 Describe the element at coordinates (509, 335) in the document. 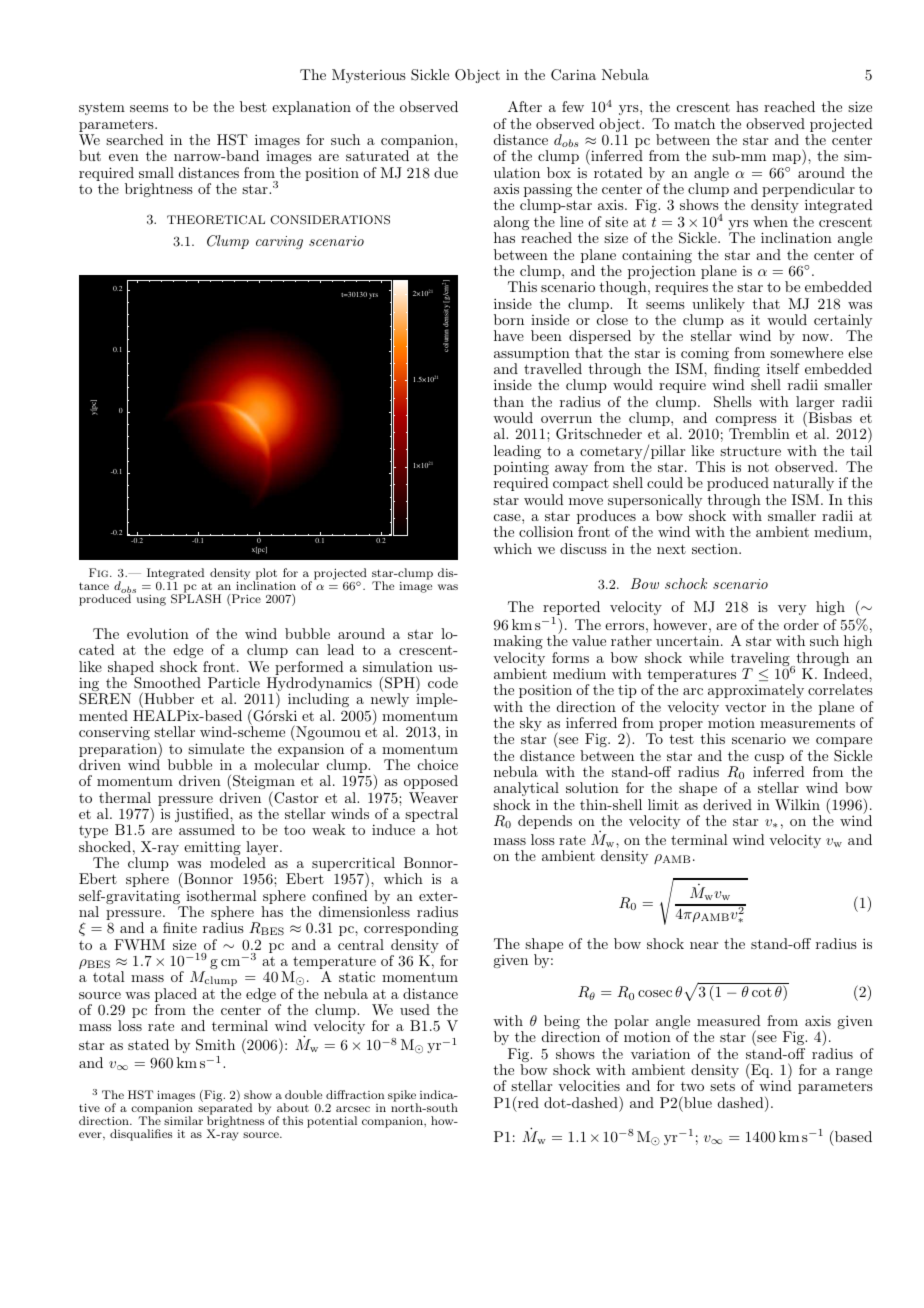

I see `have` at that location.
